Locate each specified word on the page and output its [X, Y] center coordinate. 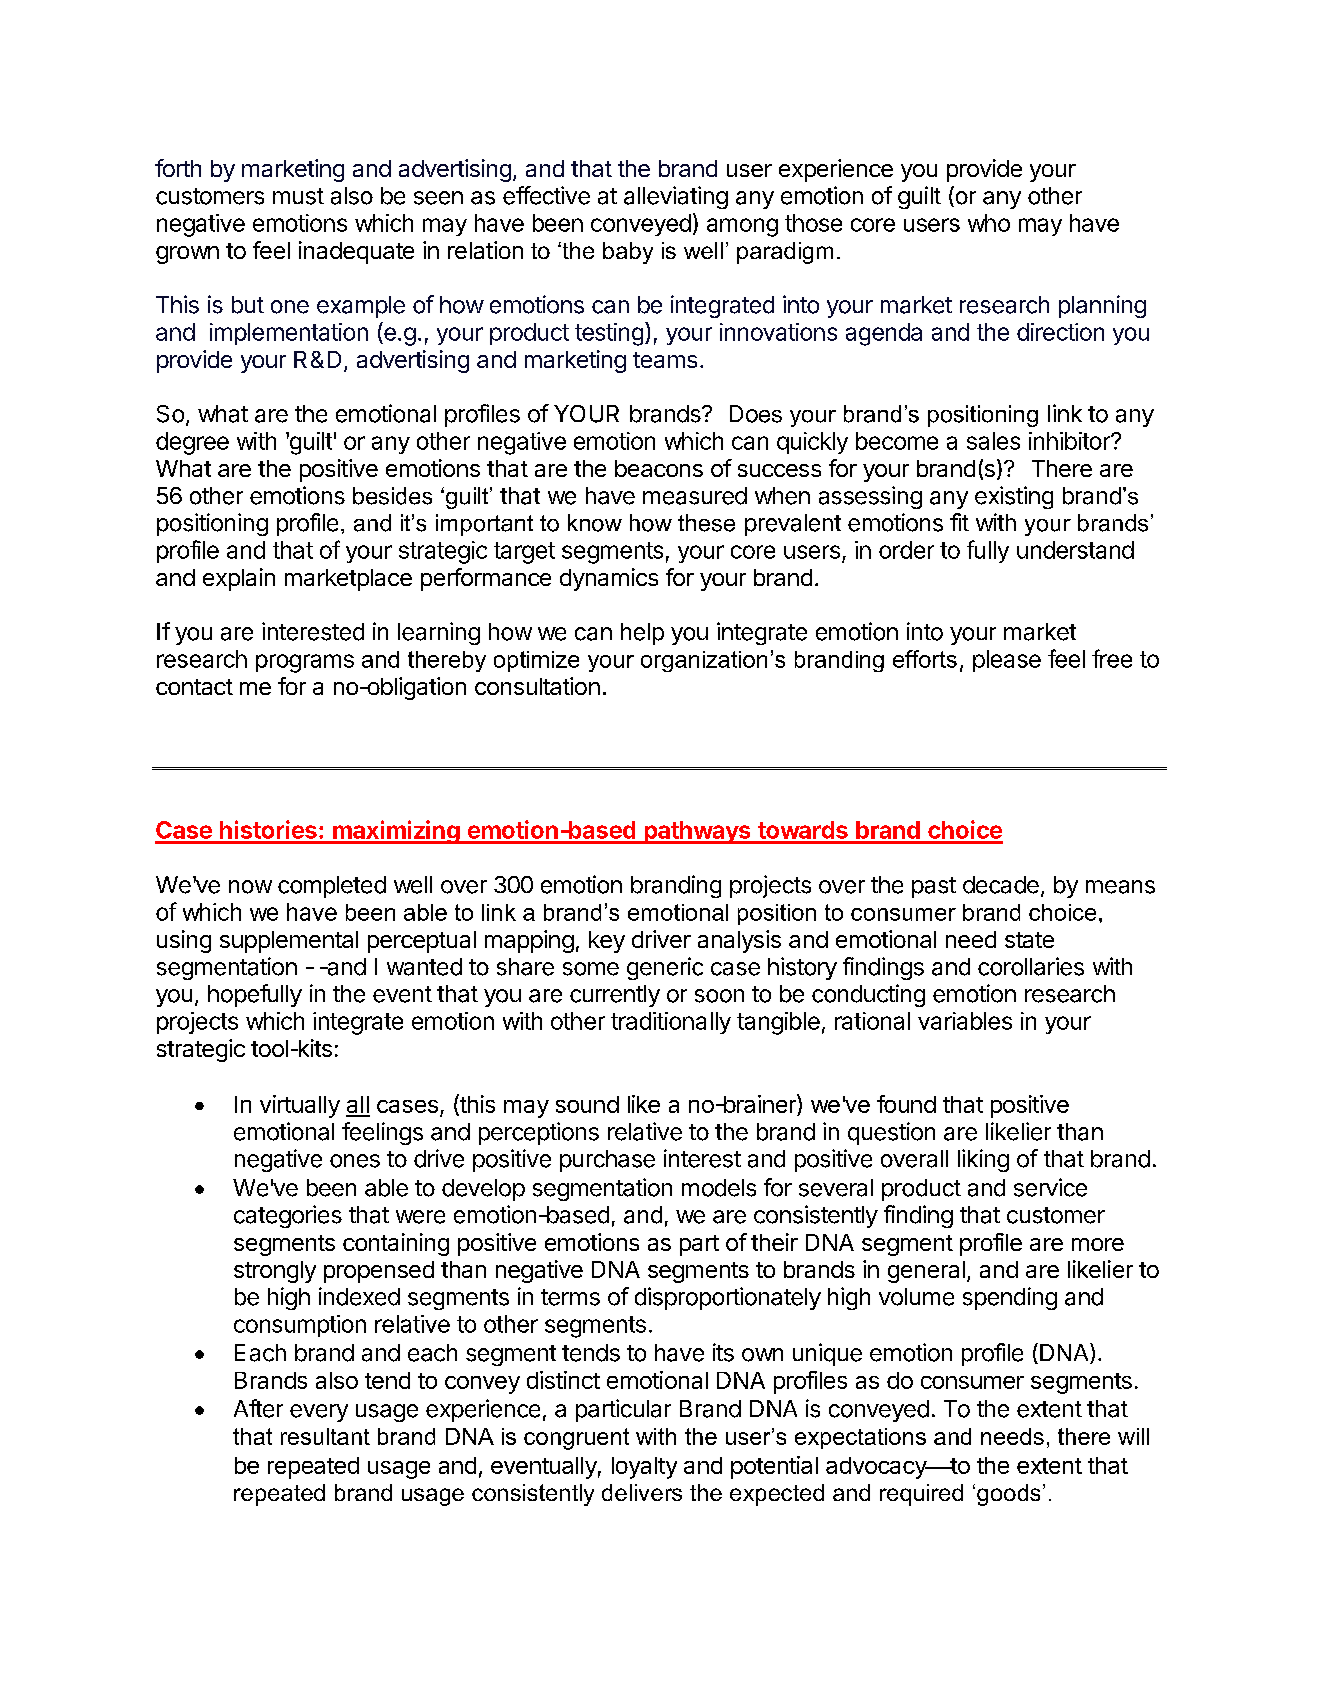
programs [305, 663]
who [989, 223]
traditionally [671, 1023]
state [1029, 940]
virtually [300, 1106]
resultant [325, 1436]
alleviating [676, 197]
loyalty [644, 1468]
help [642, 634]
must [298, 196]
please [1007, 661]
